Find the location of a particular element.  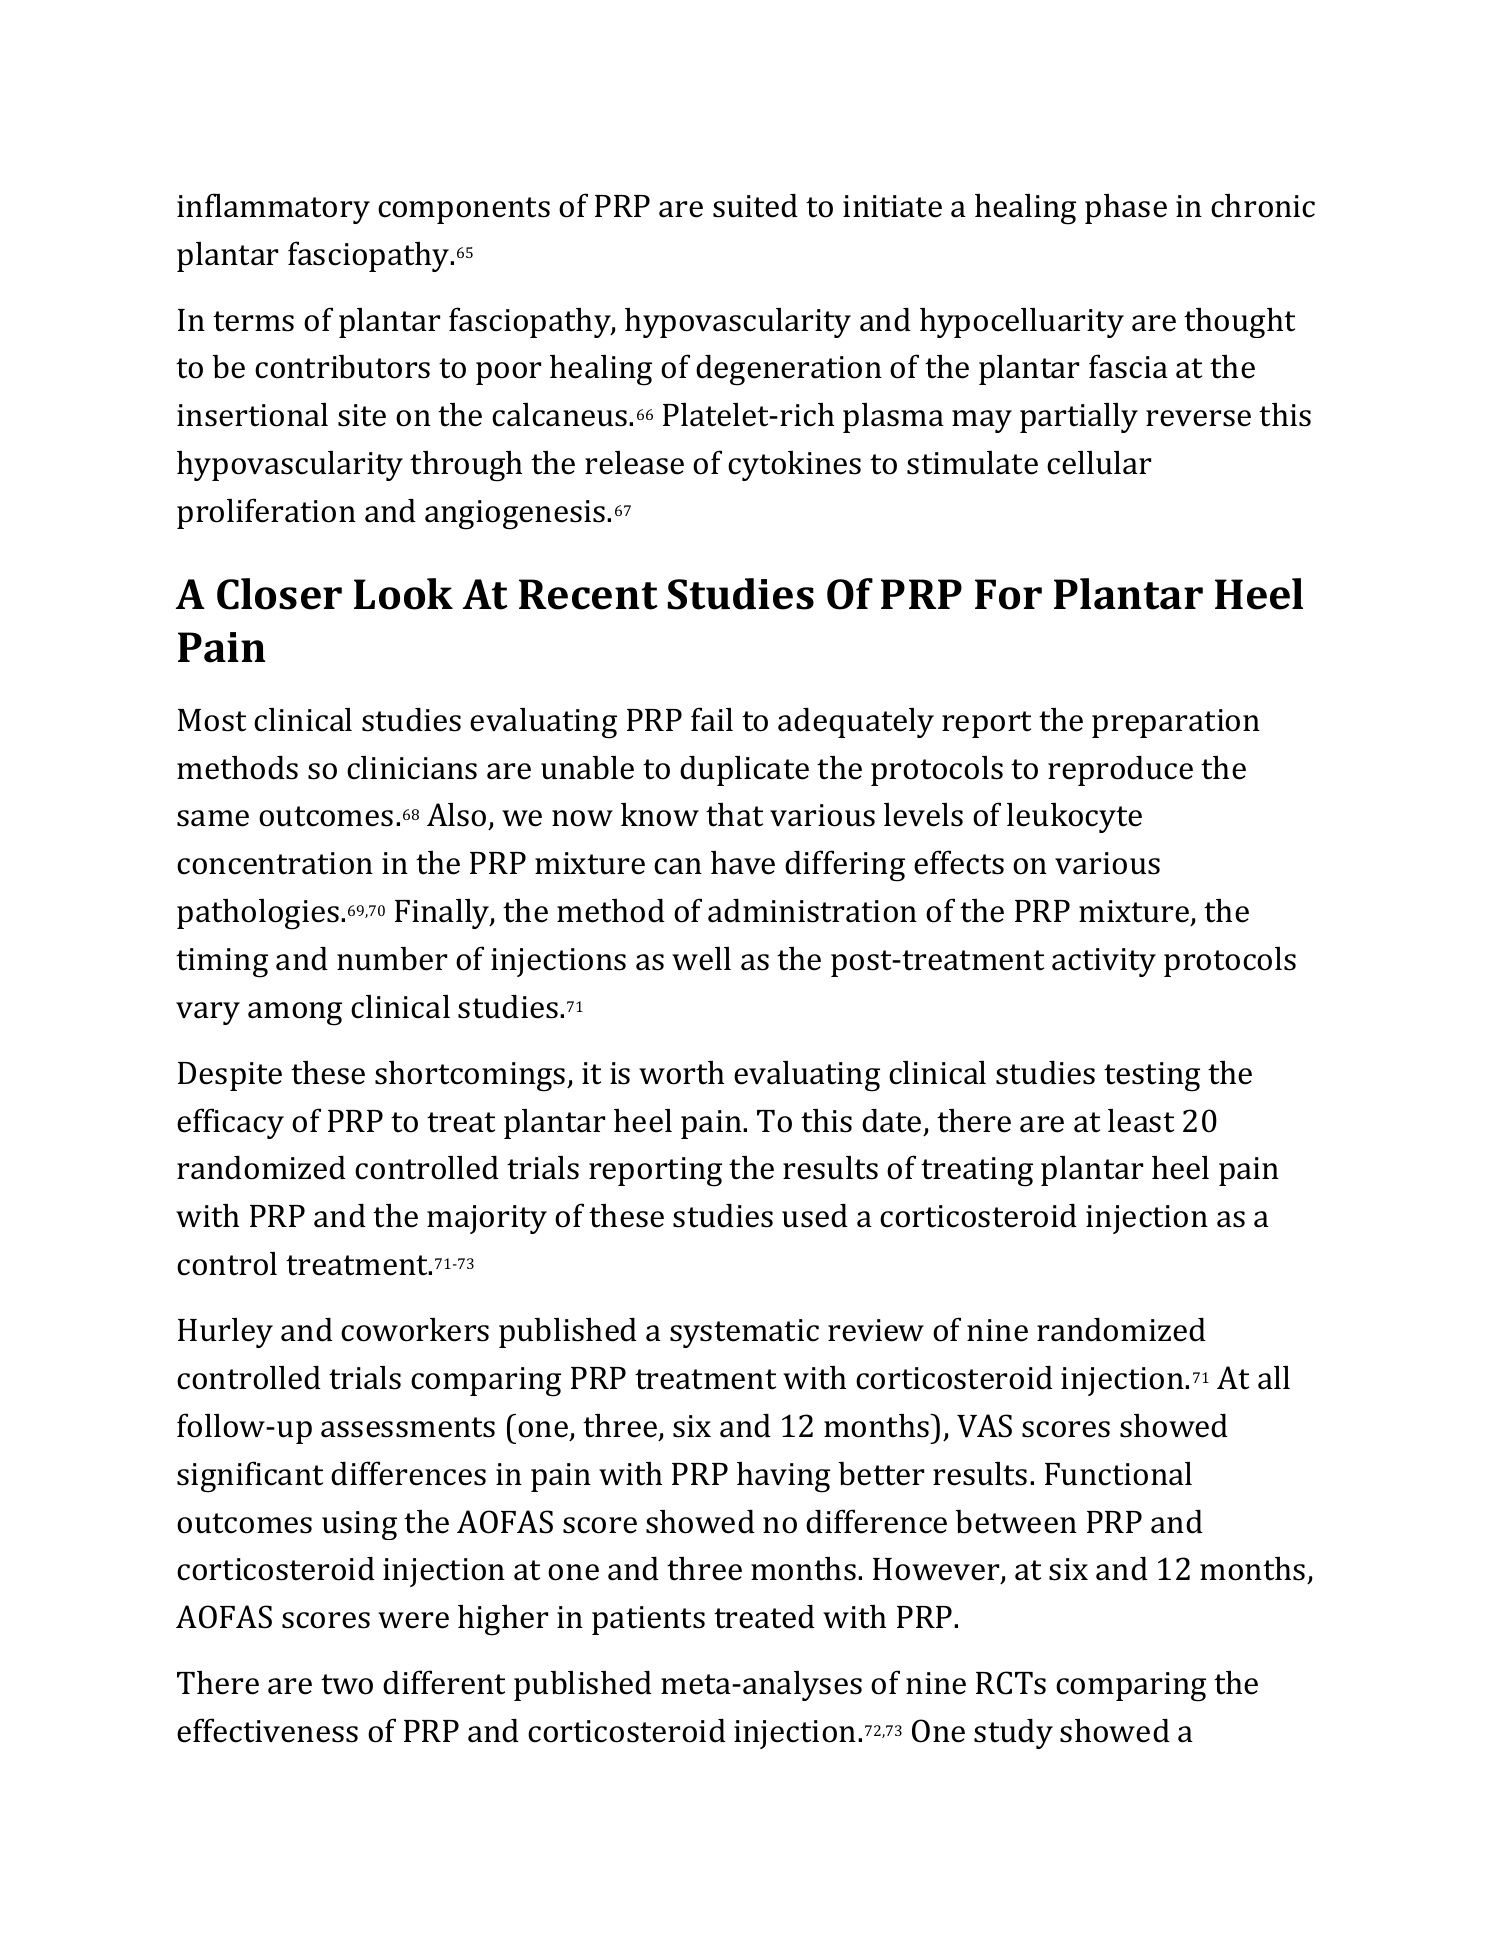

used is located at coordinates (815, 1216).
